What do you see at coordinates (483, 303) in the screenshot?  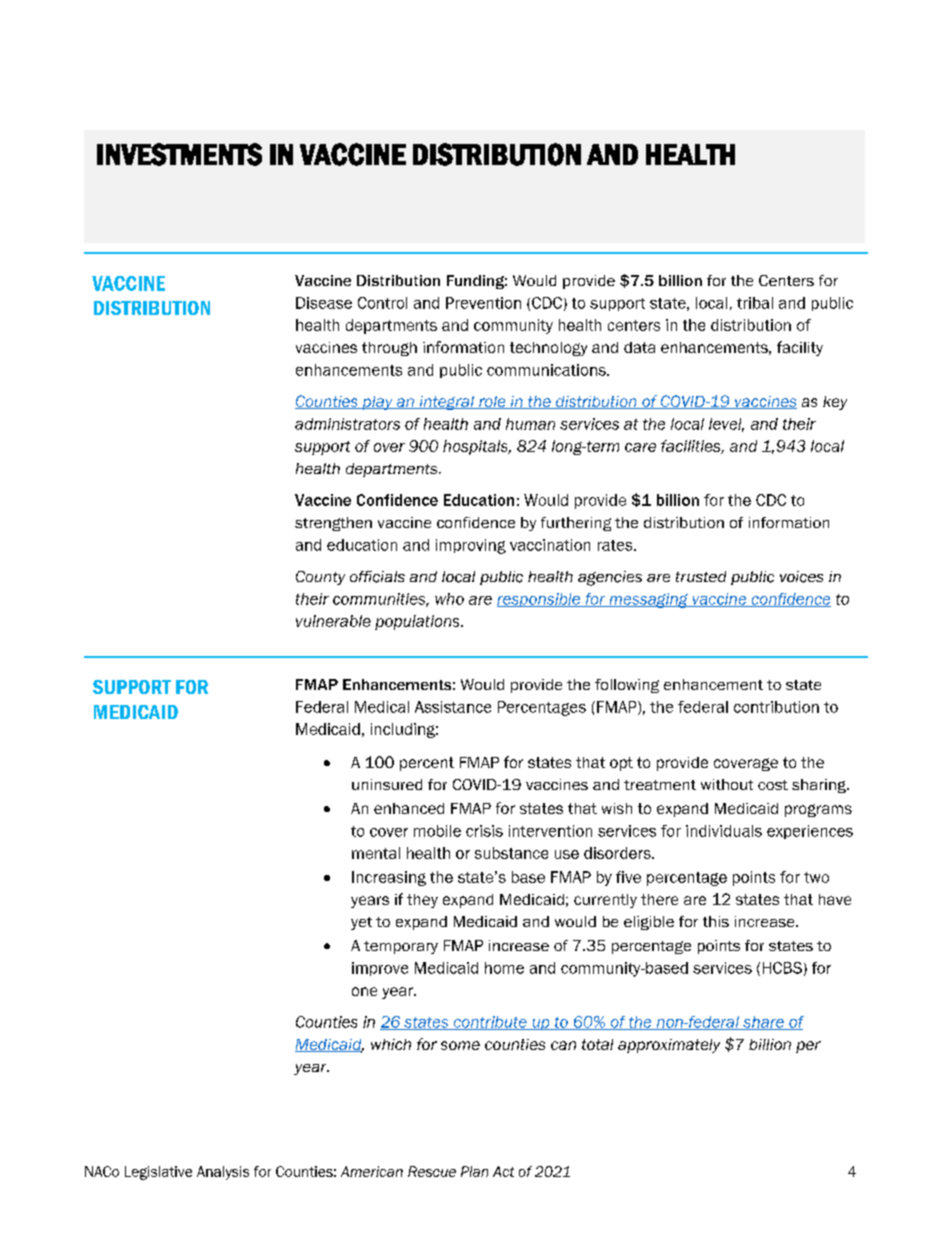 I see `Prevention` at bounding box center [483, 303].
